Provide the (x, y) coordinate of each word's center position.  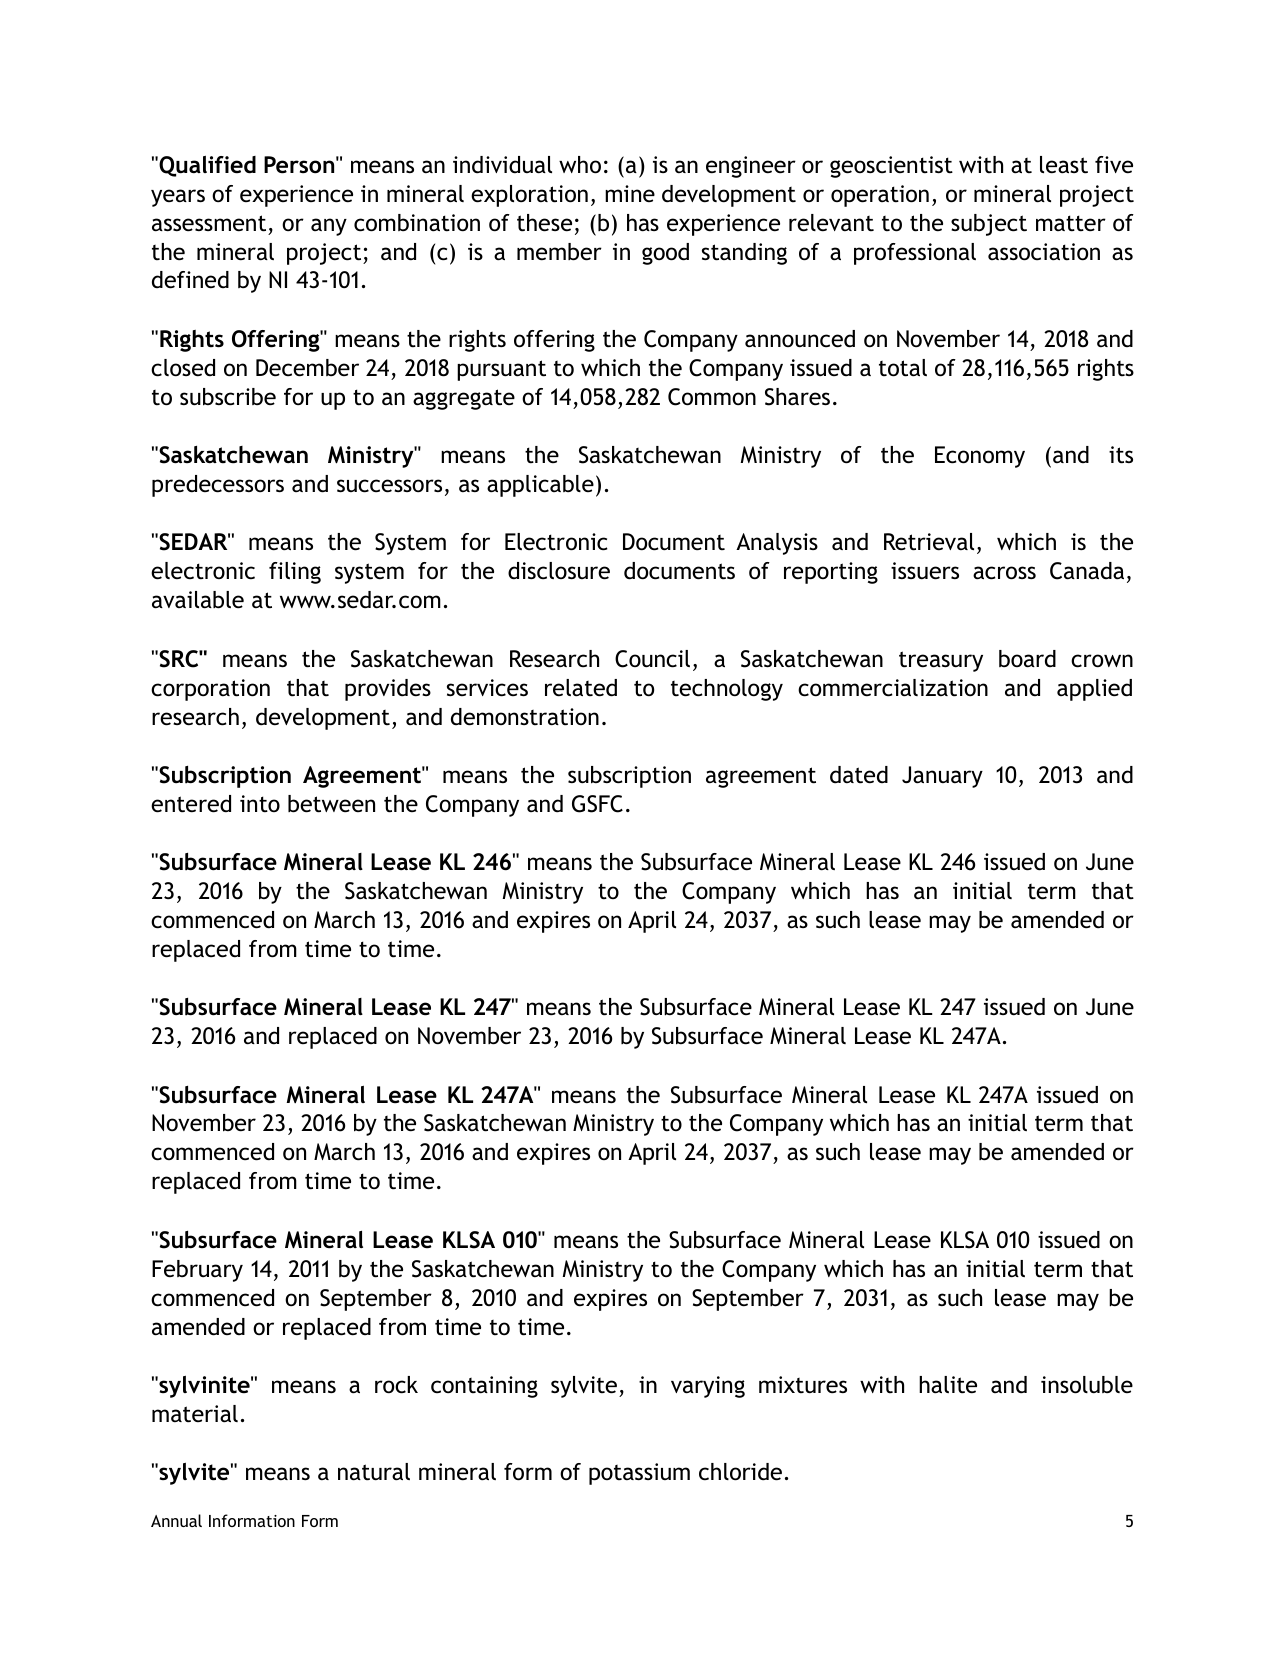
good (665, 254)
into (260, 804)
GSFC (597, 804)
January (942, 777)
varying (708, 1387)
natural (374, 1472)
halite (948, 1385)
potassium (639, 1474)
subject (989, 225)
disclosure (559, 571)
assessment (209, 223)
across (1004, 573)
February (197, 1271)
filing (295, 573)
